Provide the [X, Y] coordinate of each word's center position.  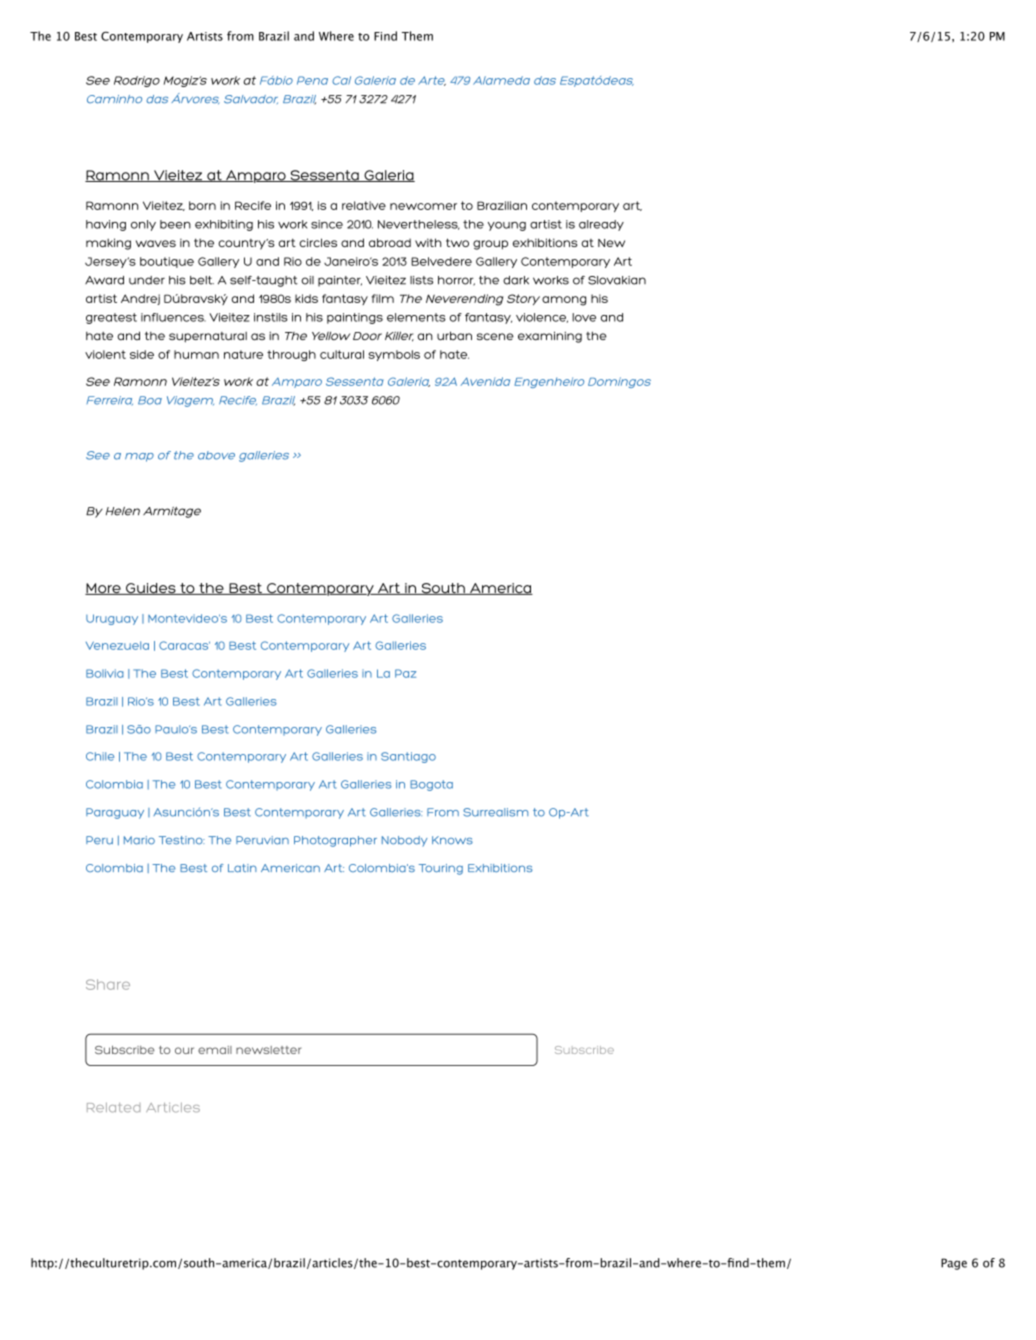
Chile [100, 756]
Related [113, 1108]
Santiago [408, 757]
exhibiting [224, 225]
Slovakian [617, 280]
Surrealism [495, 812]
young [507, 226]
